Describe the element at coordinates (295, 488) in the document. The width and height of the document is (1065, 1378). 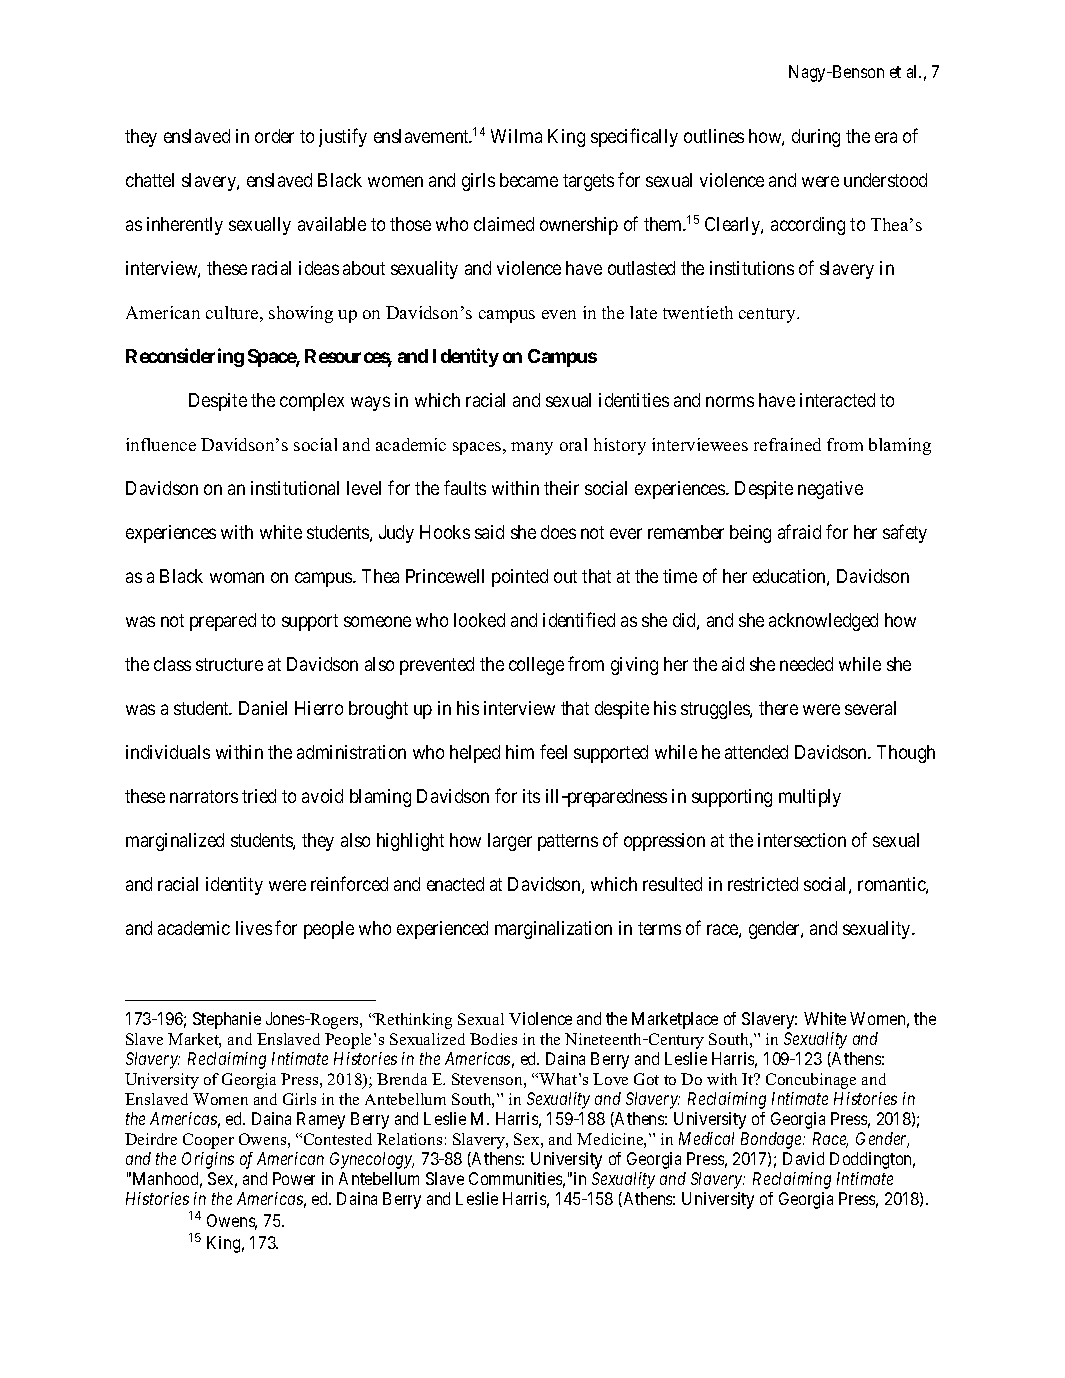
I see `institutional` at that location.
